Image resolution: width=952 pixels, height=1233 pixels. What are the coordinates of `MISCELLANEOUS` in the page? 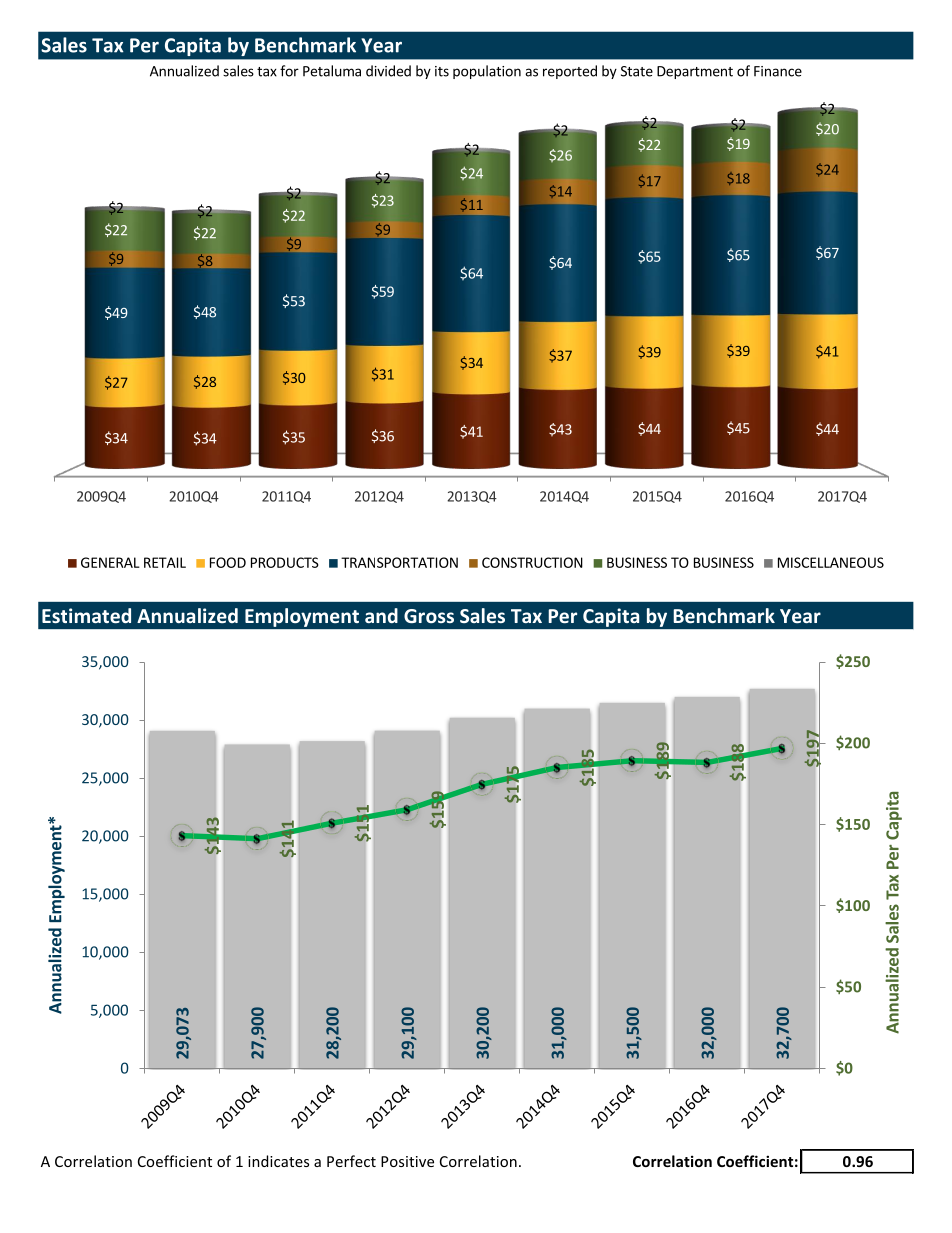 It's located at (831, 562).
